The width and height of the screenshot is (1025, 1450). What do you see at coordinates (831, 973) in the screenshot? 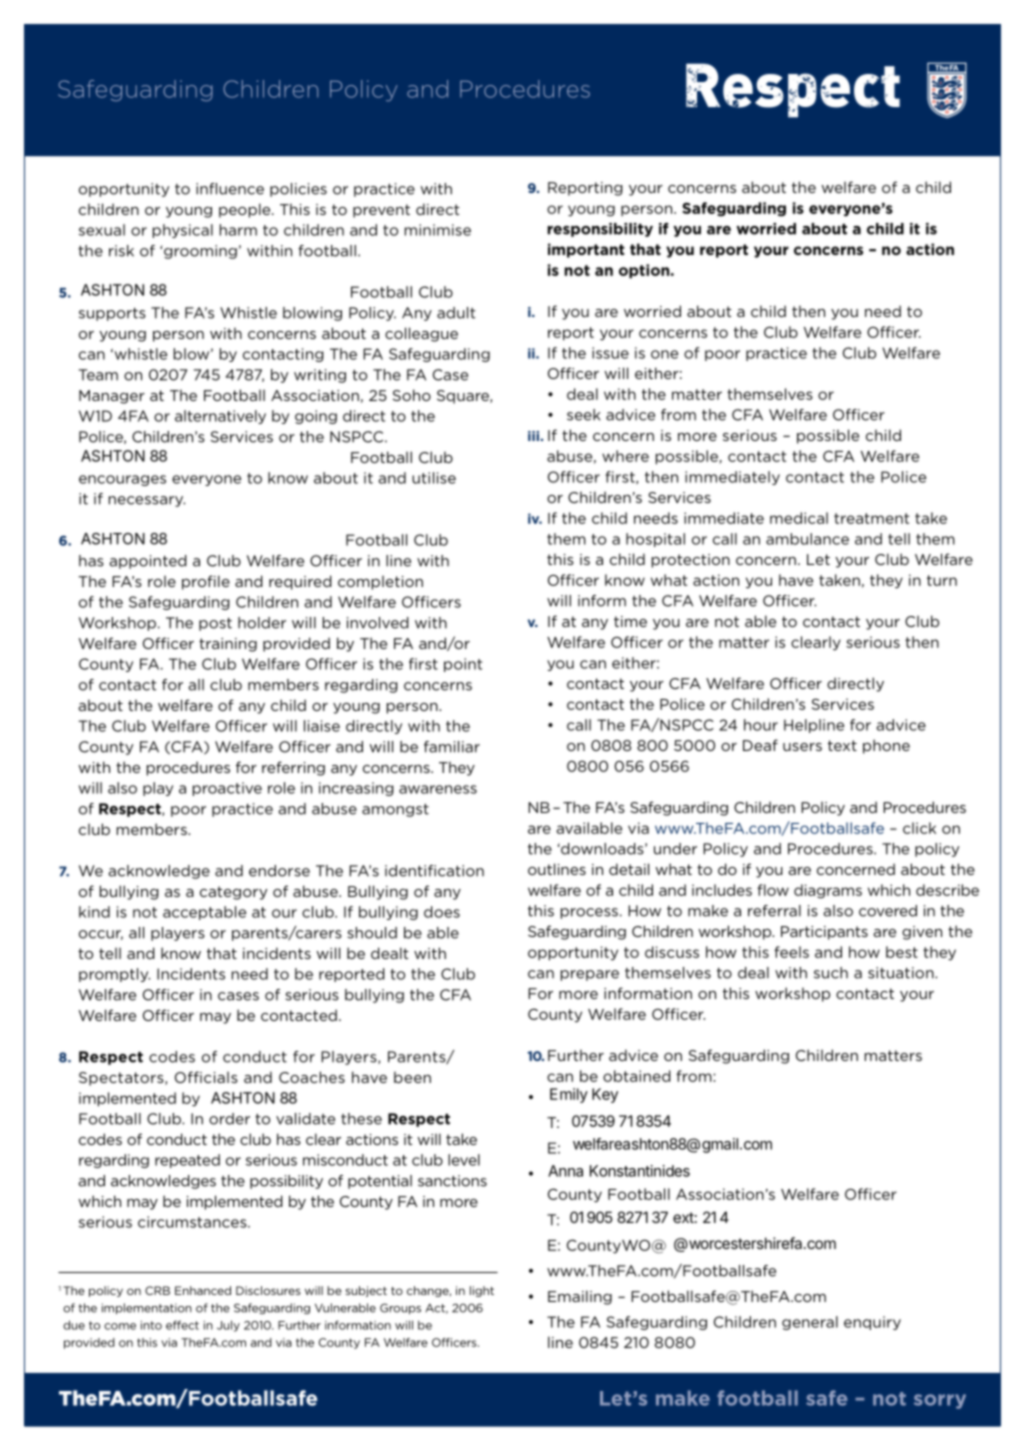
I see `such` at bounding box center [831, 973].
